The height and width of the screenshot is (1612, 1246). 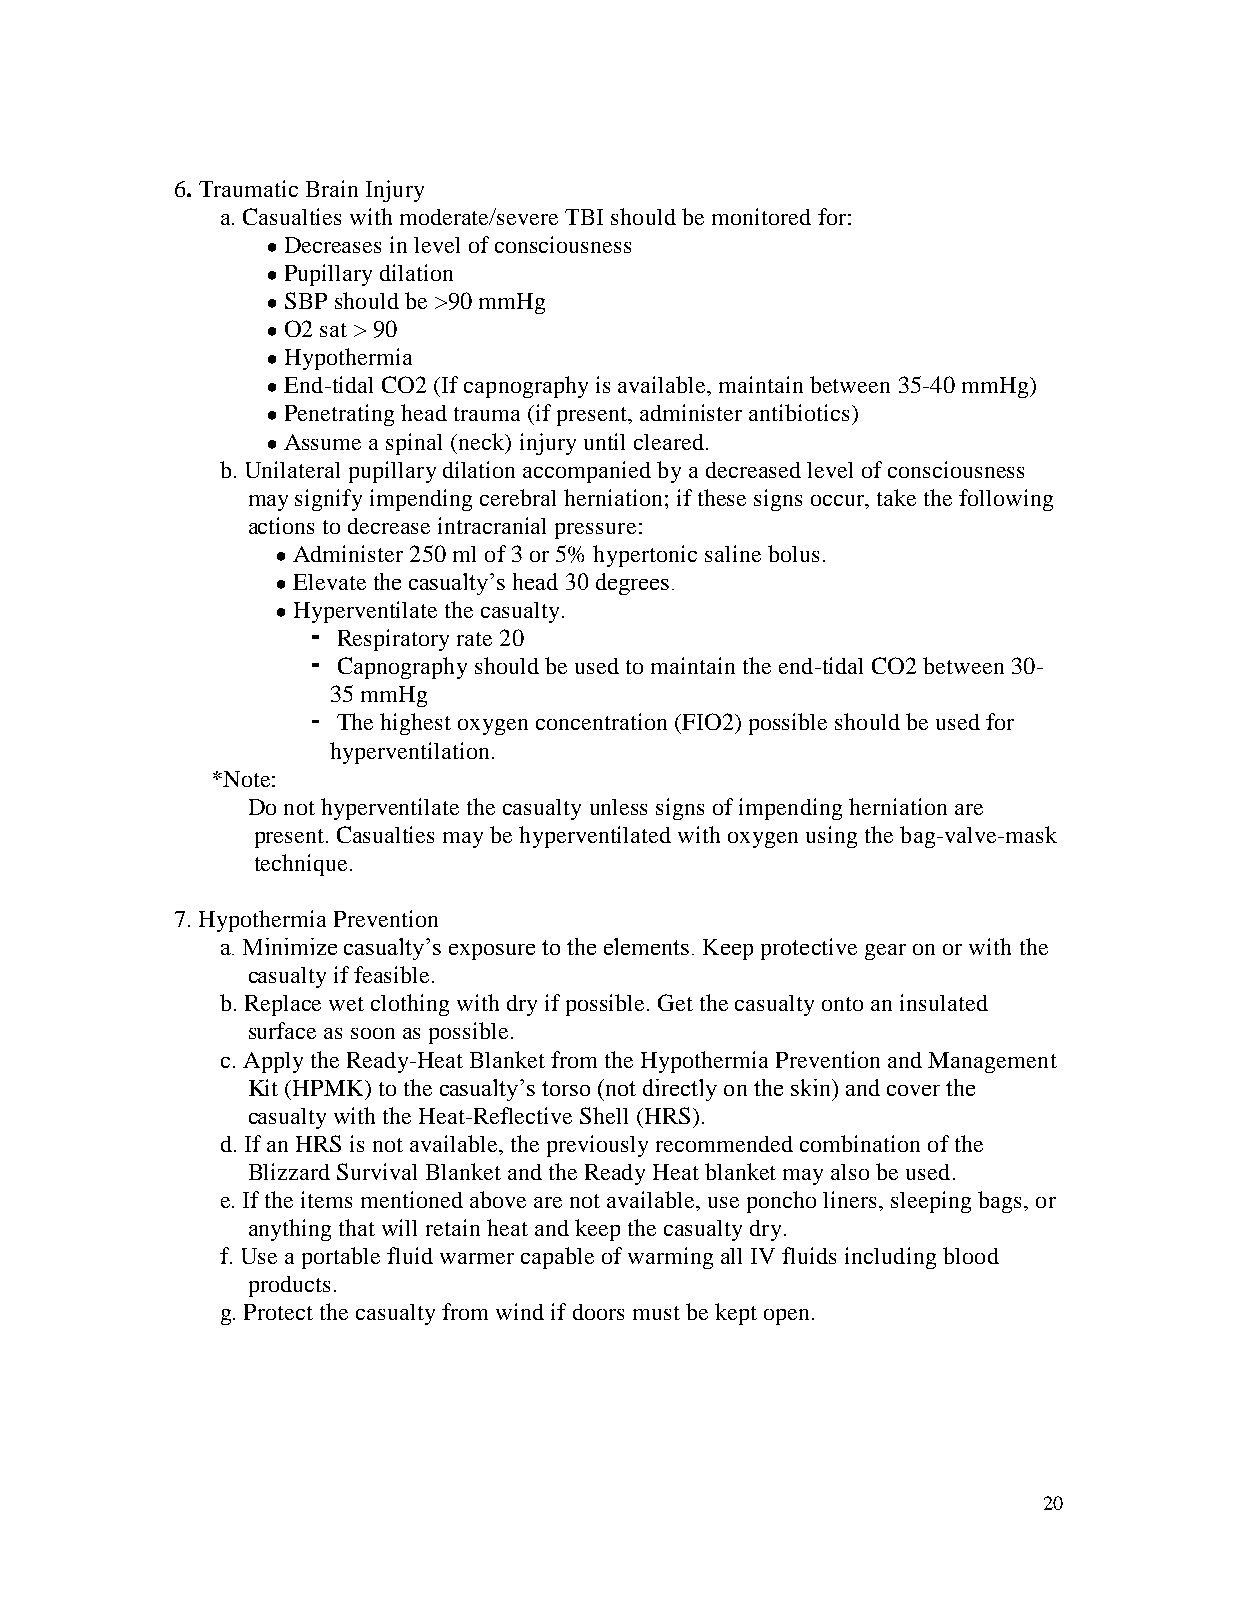 I want to click on hyperventilation, so click(x=409, y=753).
